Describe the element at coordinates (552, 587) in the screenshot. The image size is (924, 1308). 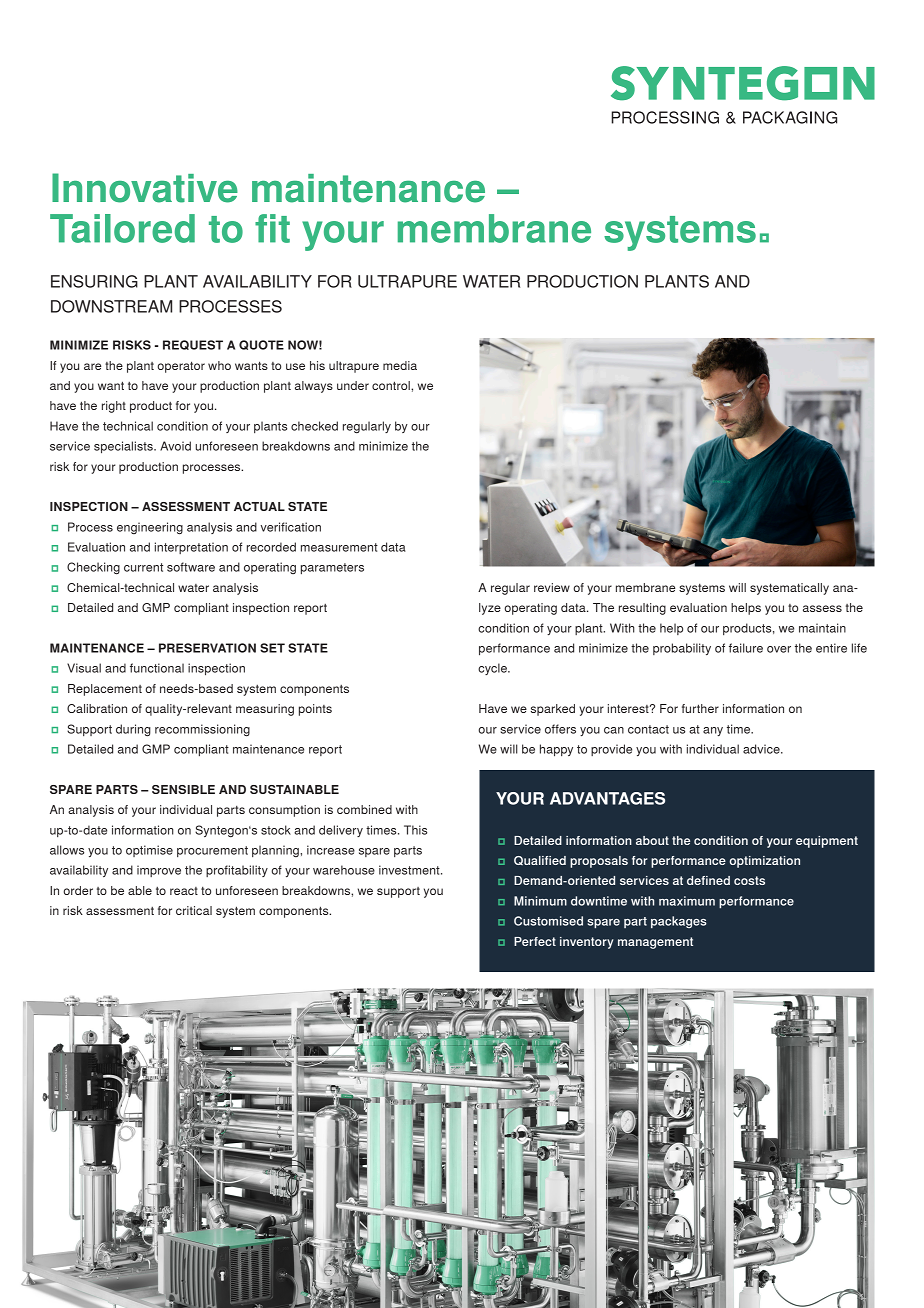
I see `review` at that location.
